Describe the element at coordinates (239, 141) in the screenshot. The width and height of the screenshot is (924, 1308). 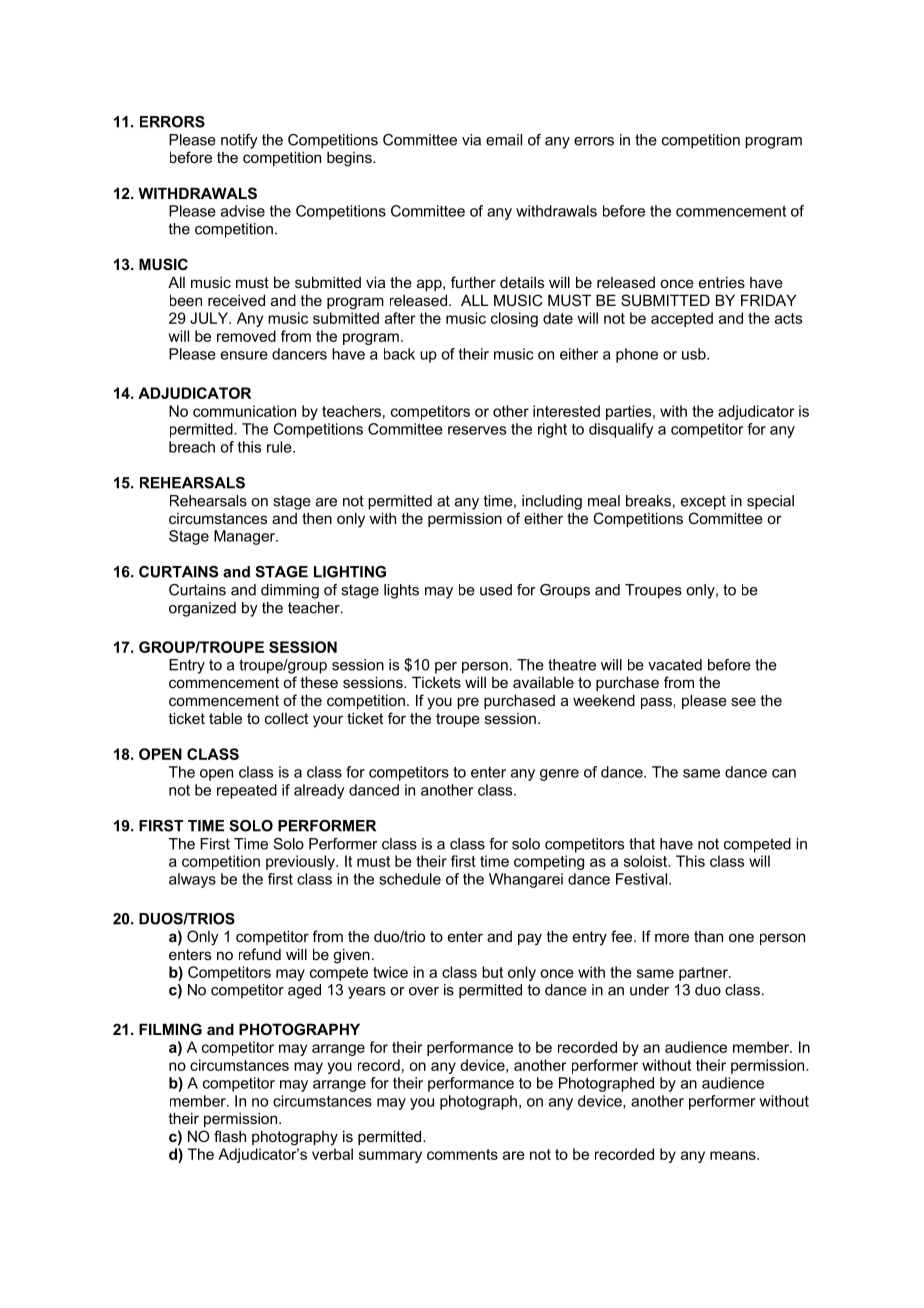
I see `notify` at that location.
